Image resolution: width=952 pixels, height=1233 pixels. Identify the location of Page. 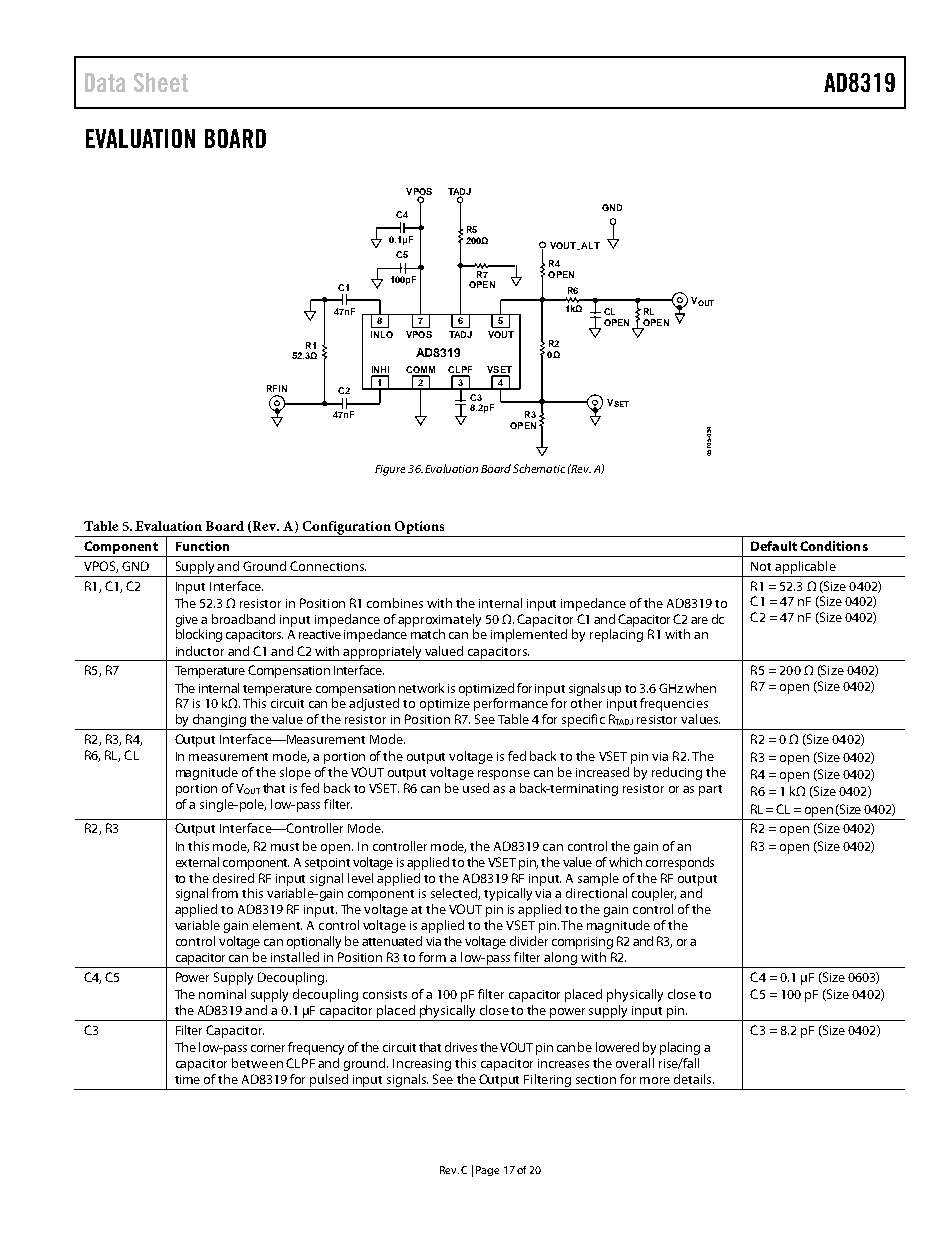
(487, 1171).
